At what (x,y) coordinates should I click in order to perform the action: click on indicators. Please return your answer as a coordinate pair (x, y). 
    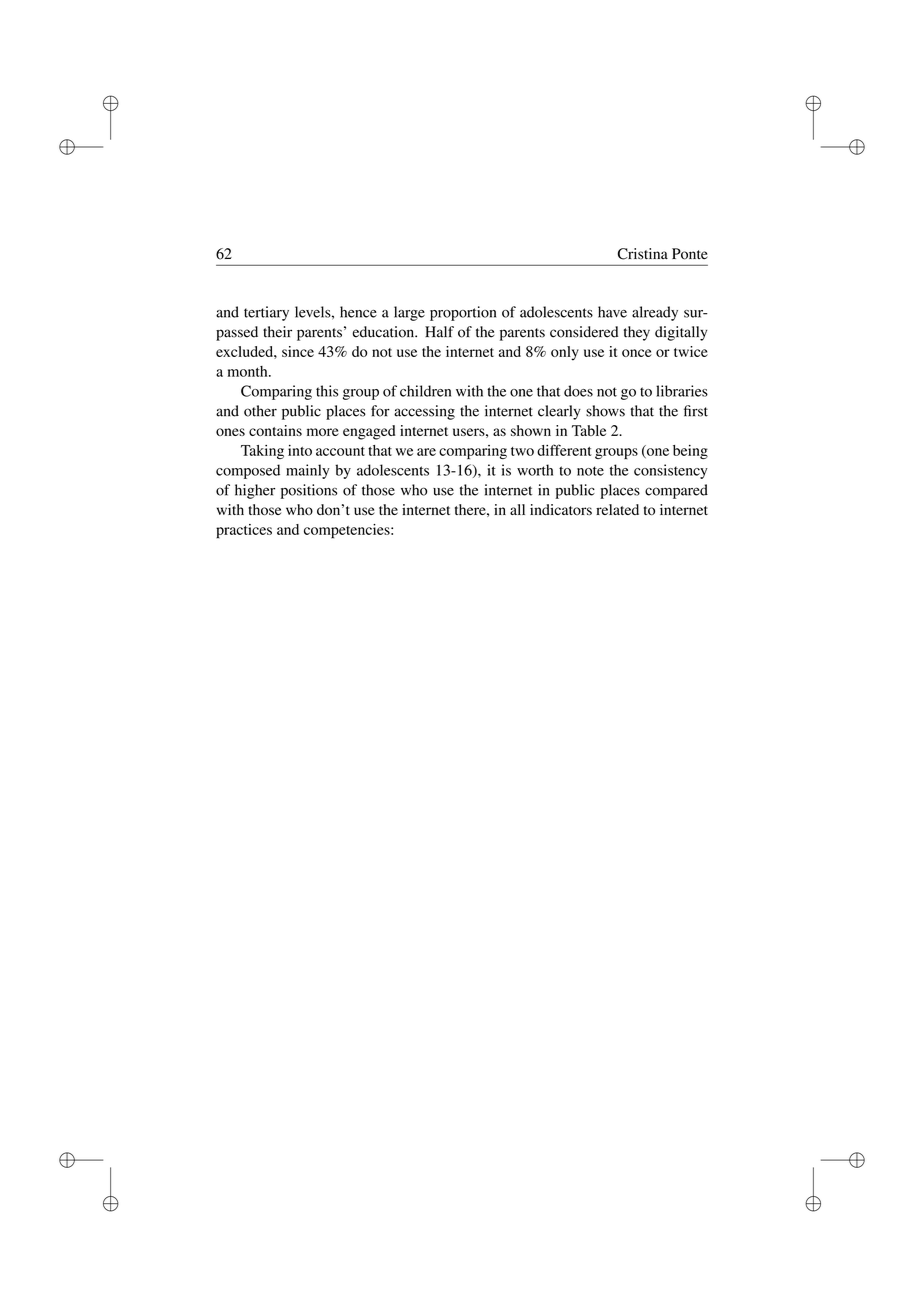
    Looking at the image, I should click on (561, 509).
